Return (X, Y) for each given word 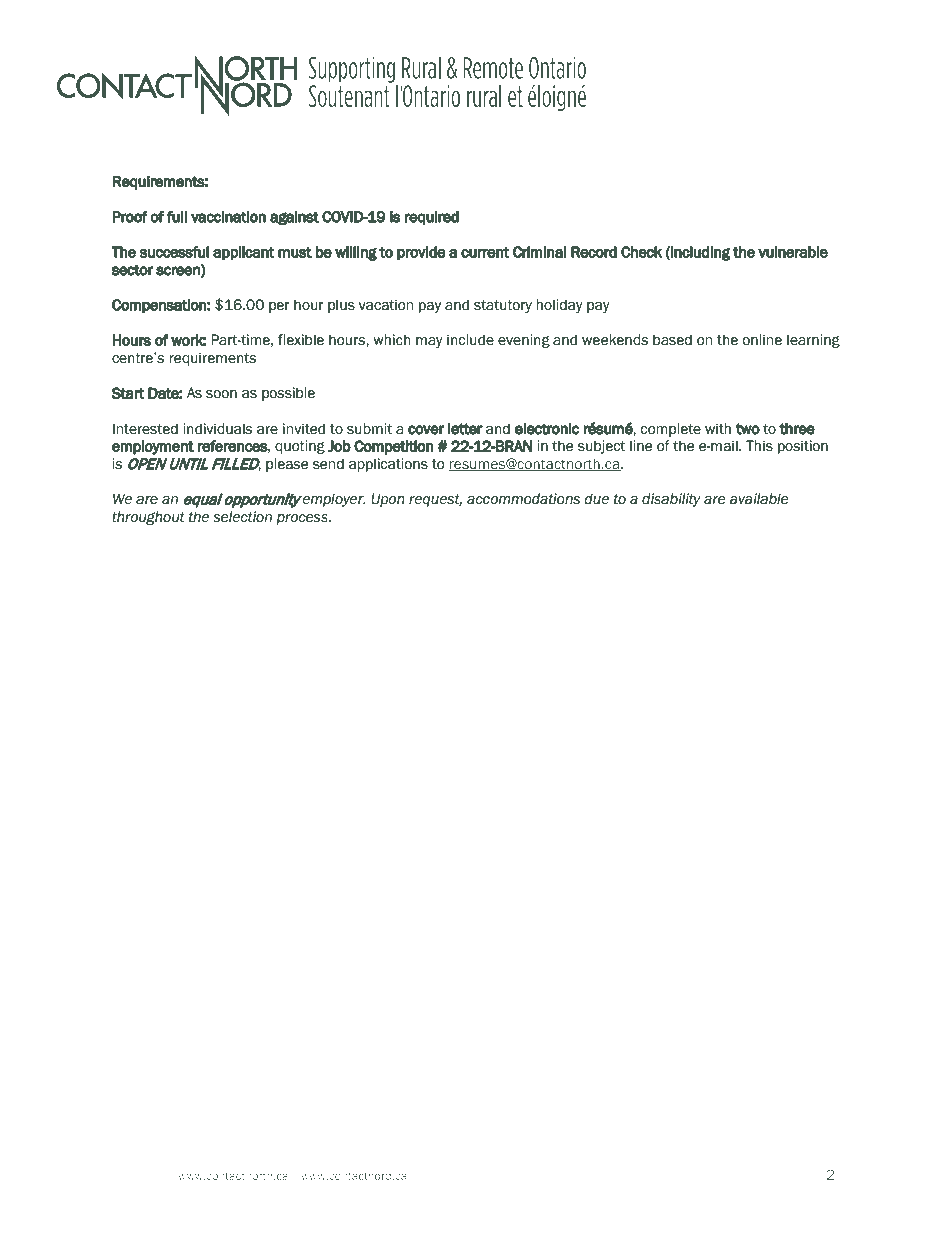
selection (242, 517)
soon (221, 394)
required (432, 218)
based (672, 340)
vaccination (228, 217)
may (429, 342)
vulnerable (793, 252)
